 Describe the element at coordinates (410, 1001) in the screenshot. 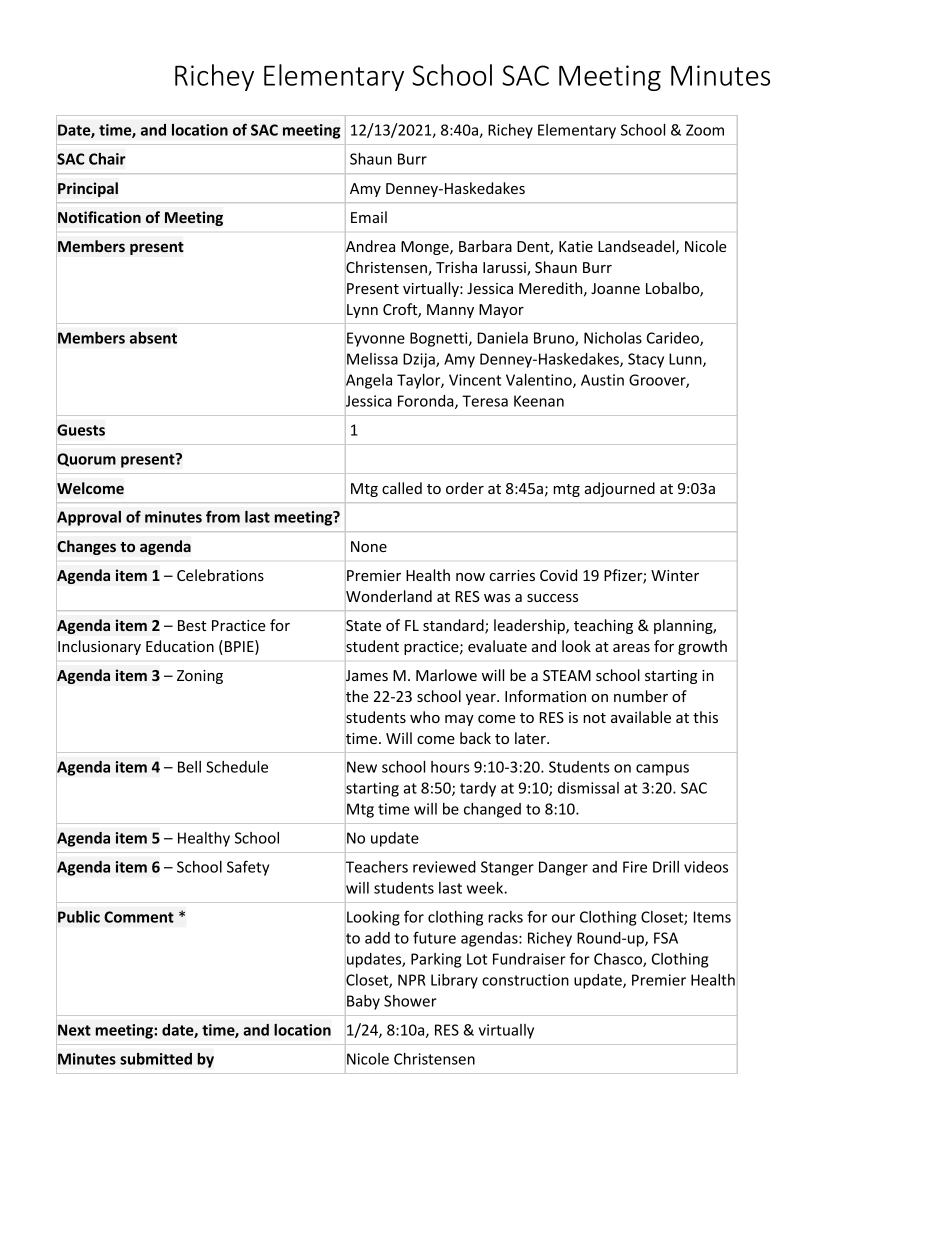

I see `Shower` at that location.
